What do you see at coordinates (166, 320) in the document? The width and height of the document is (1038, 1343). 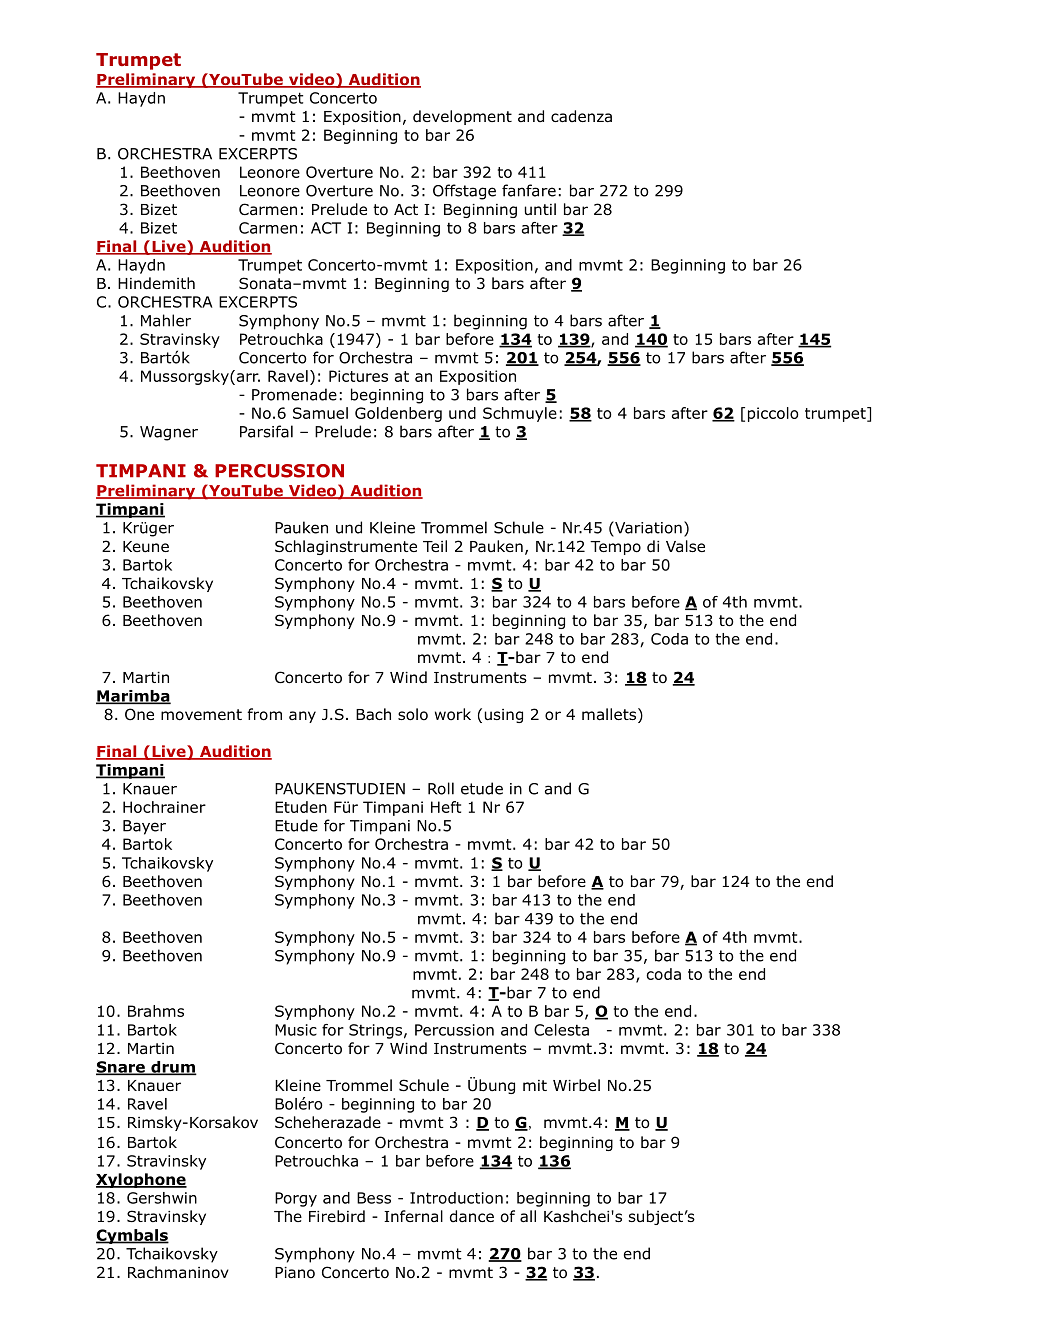 I see `Mahler` at bounding box center [166, 320].
